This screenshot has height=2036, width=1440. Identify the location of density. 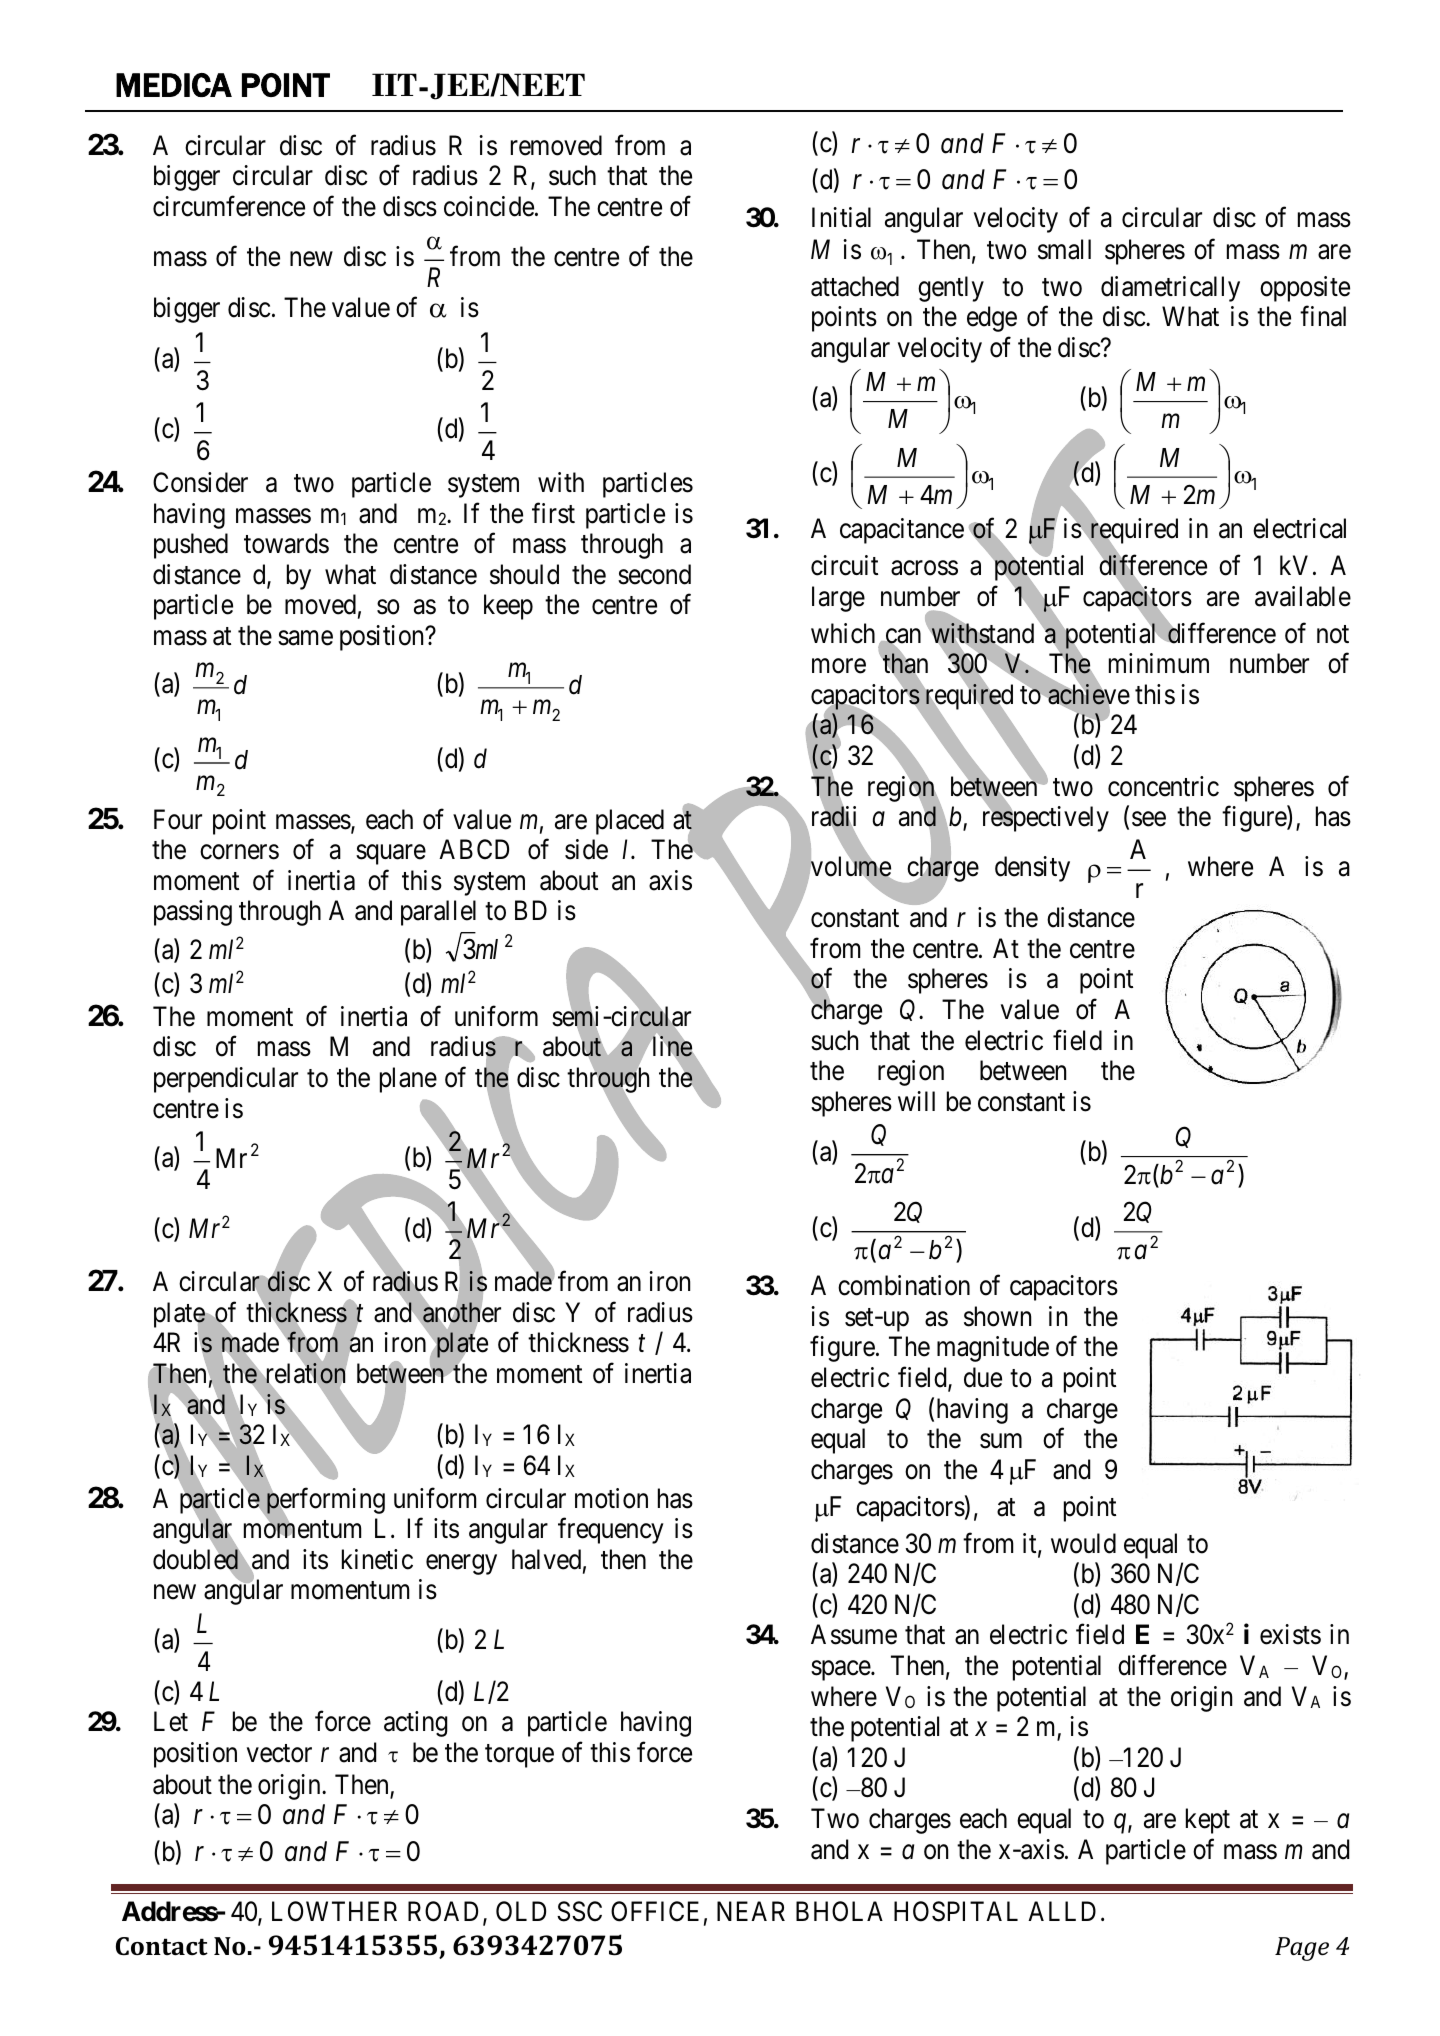
(1032, 869).
